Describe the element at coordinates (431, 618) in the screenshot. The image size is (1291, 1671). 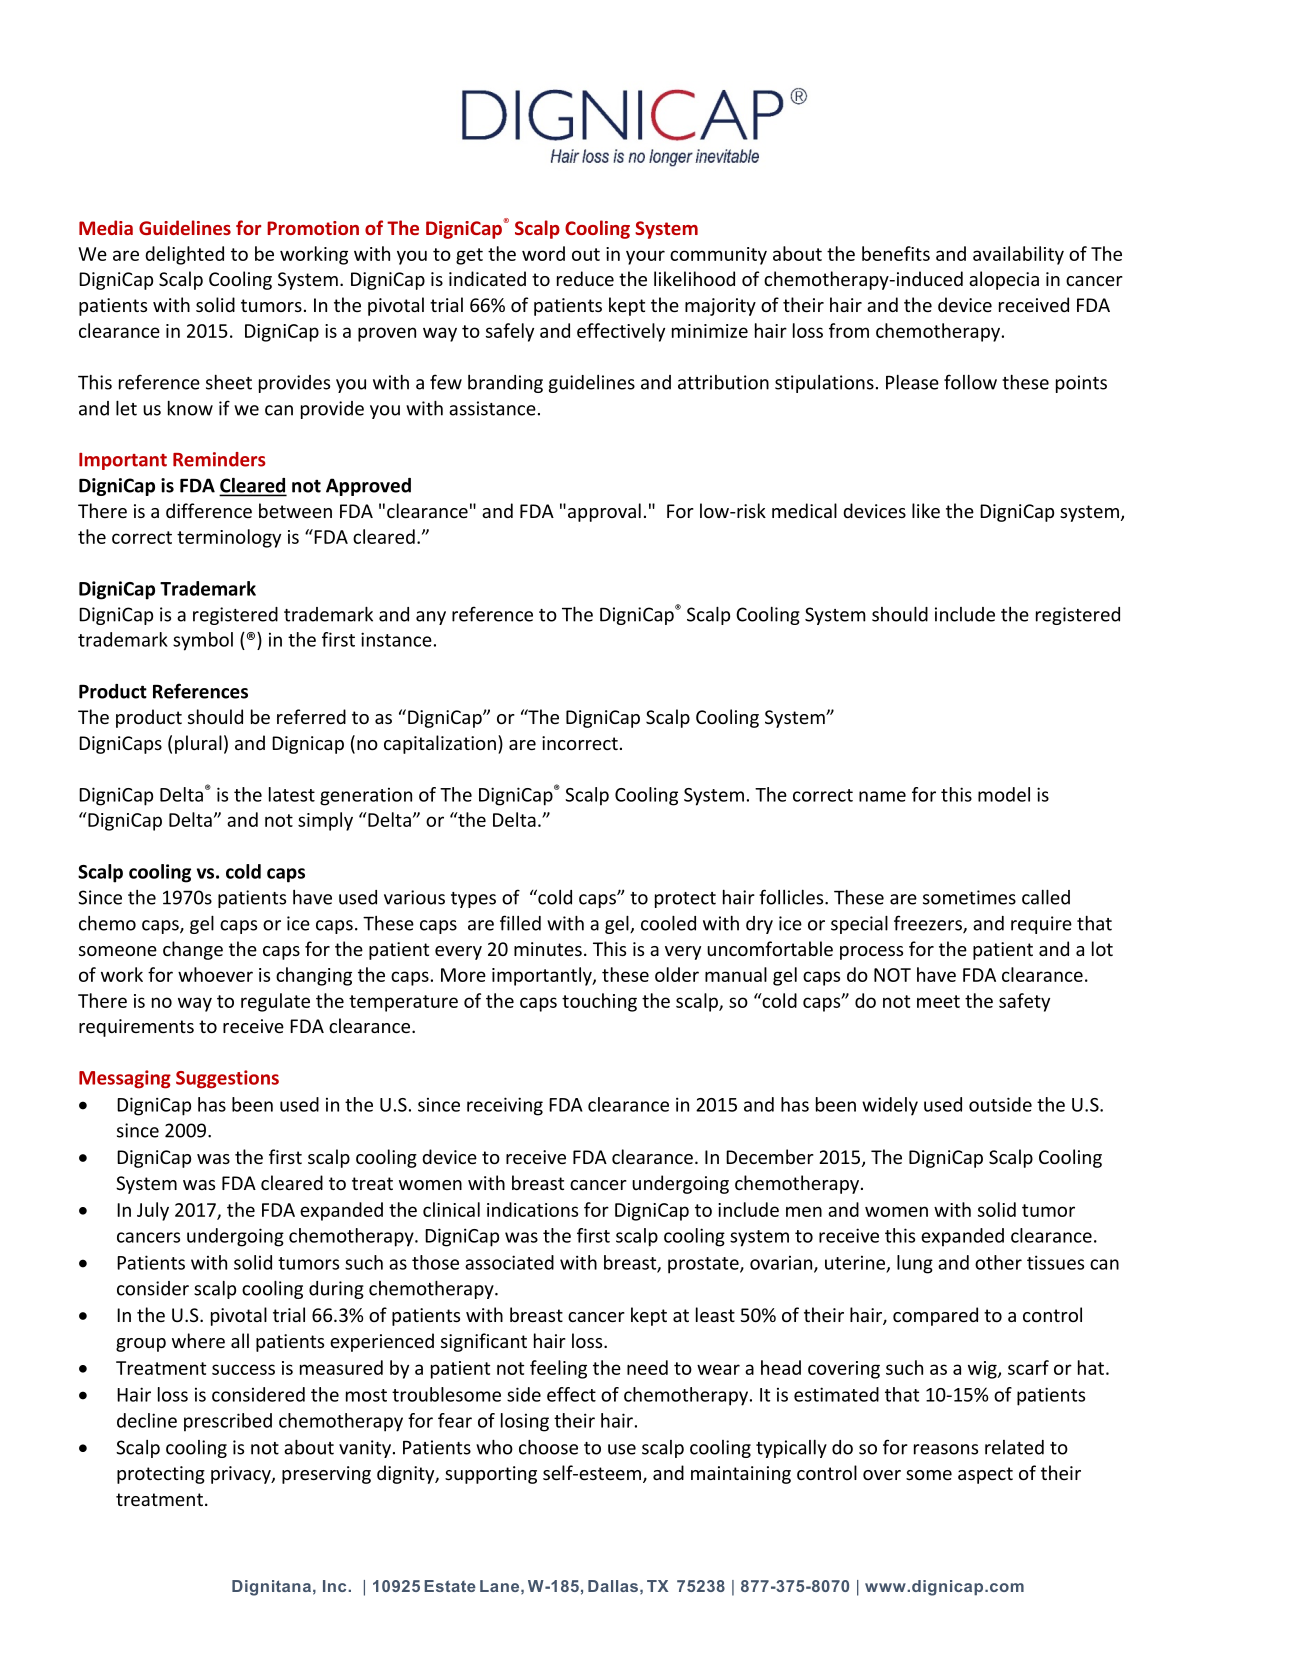
I see `any` at that location.
